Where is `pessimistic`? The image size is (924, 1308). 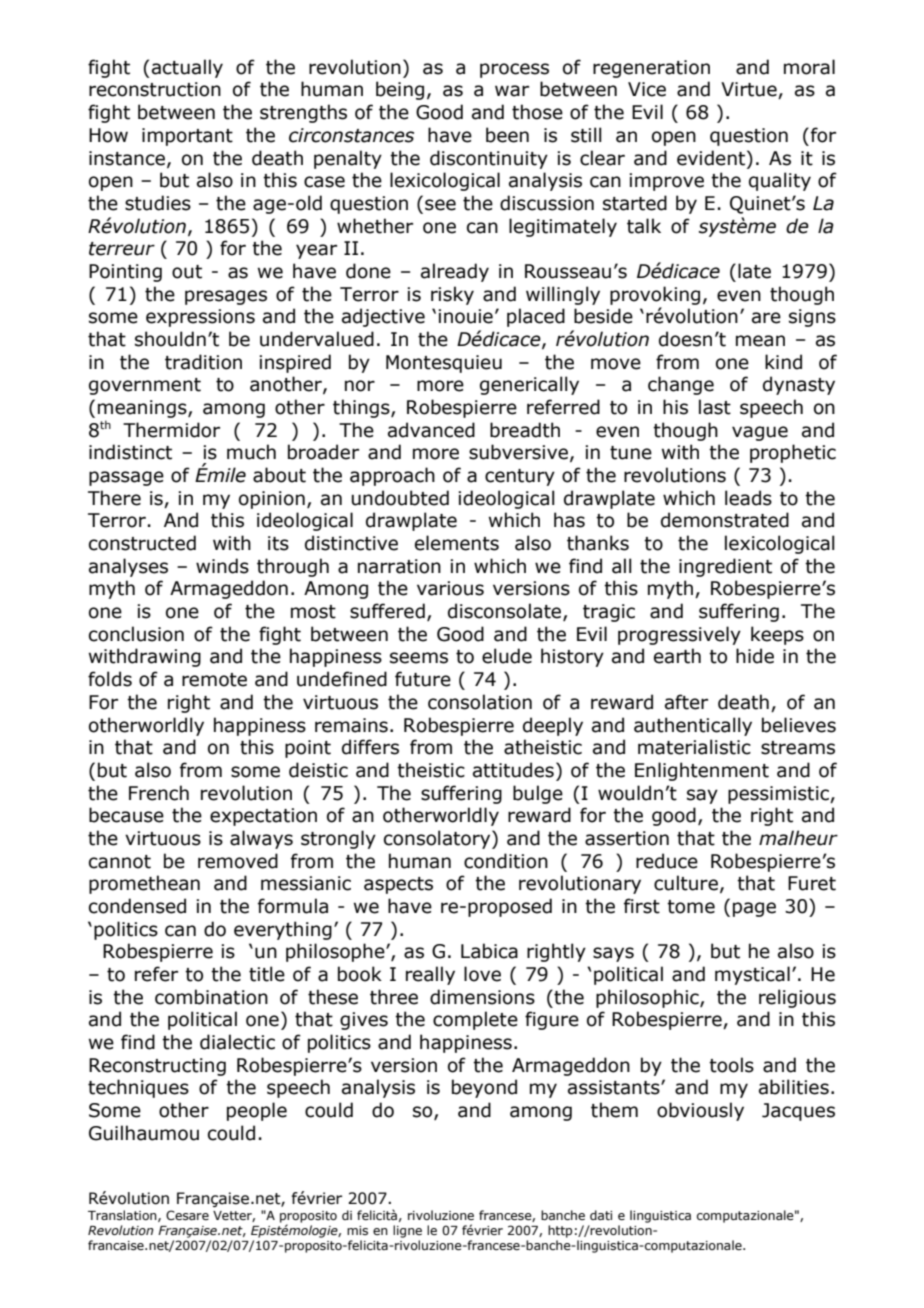 pessimistic is located at coordinates (779, 795).
